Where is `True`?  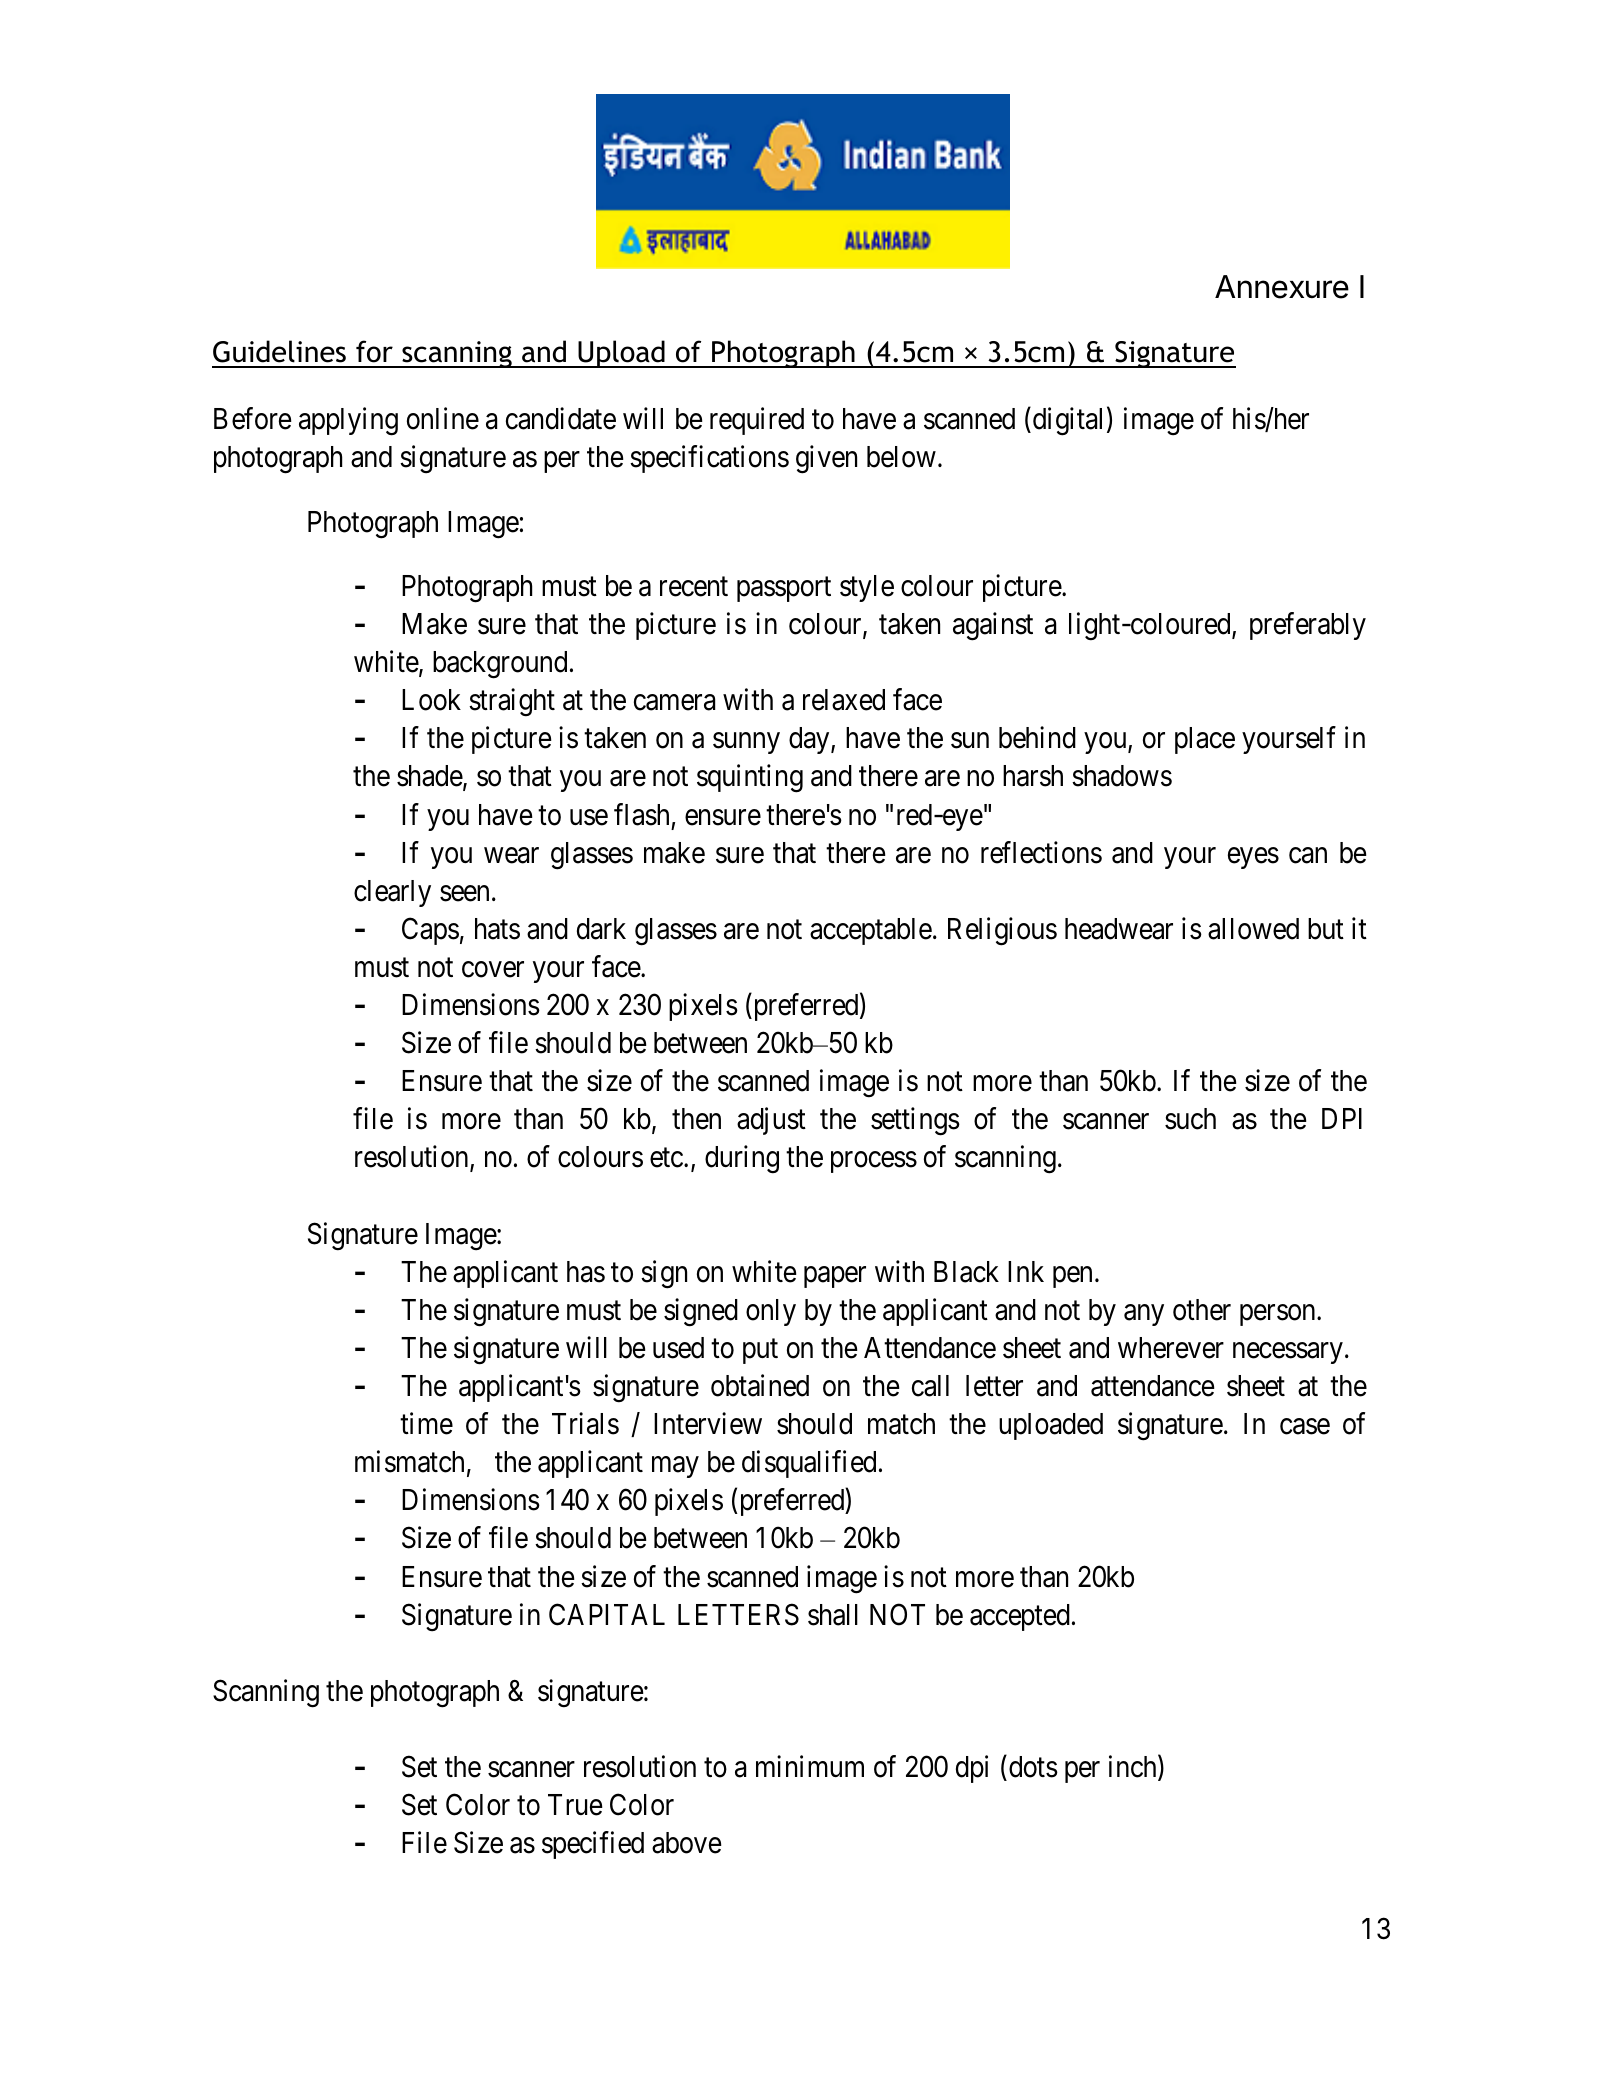 True is located at coordinates (575, 1805).
